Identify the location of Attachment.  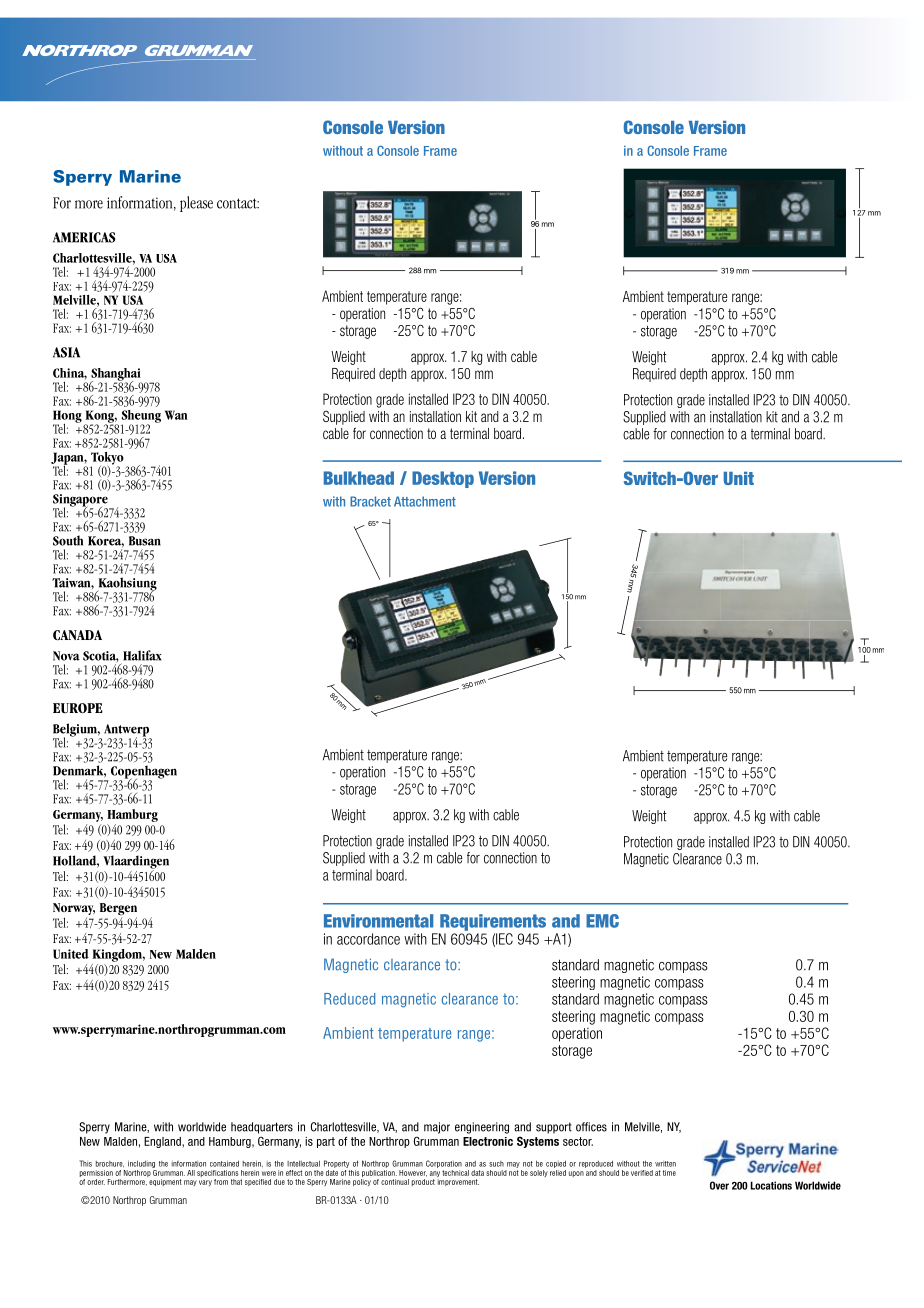
(425, 501).
